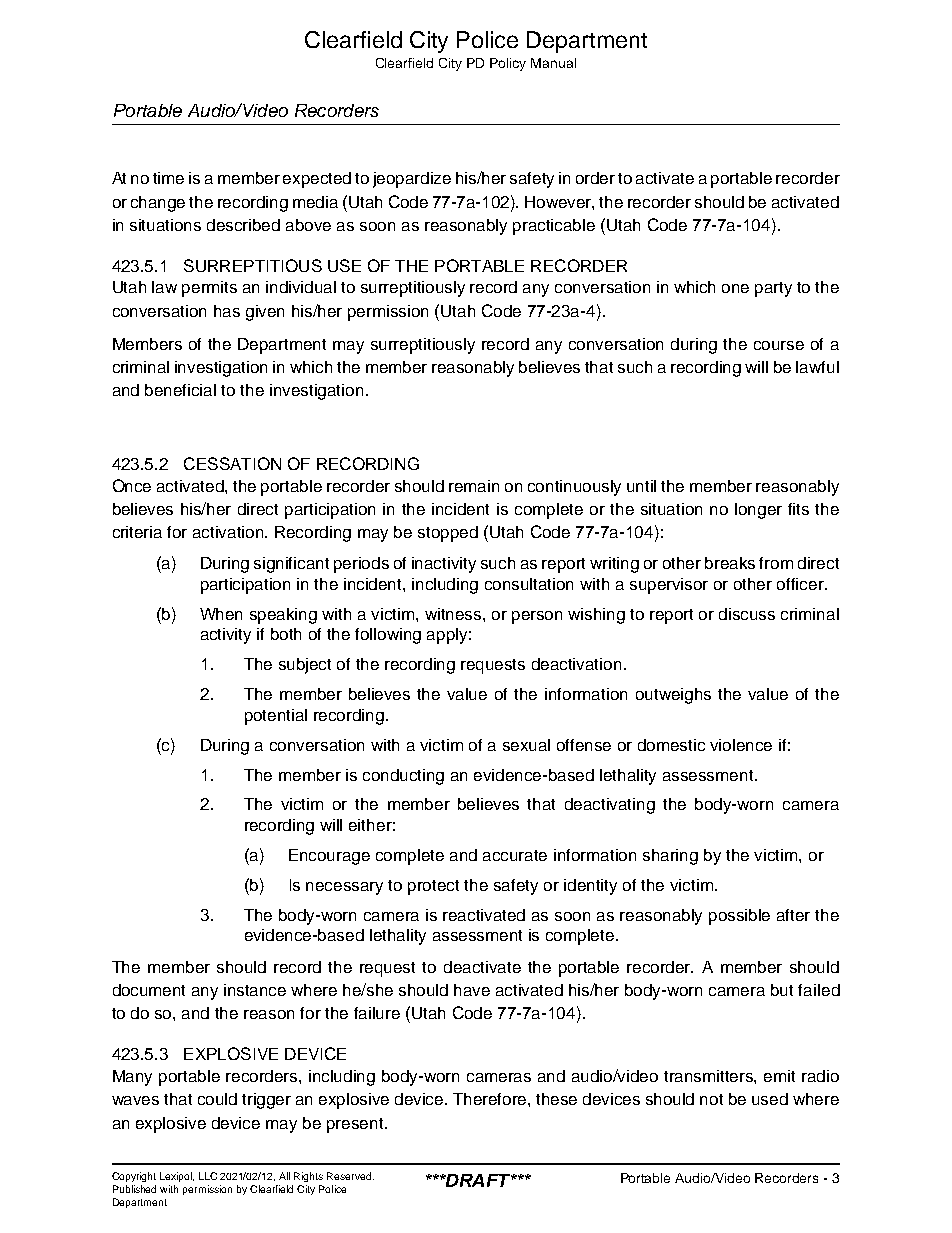 This page has width=952, height=1233. What do you see at coordinates (472, 990) in the page?
I see `have` at bounding box center [472, 990].
